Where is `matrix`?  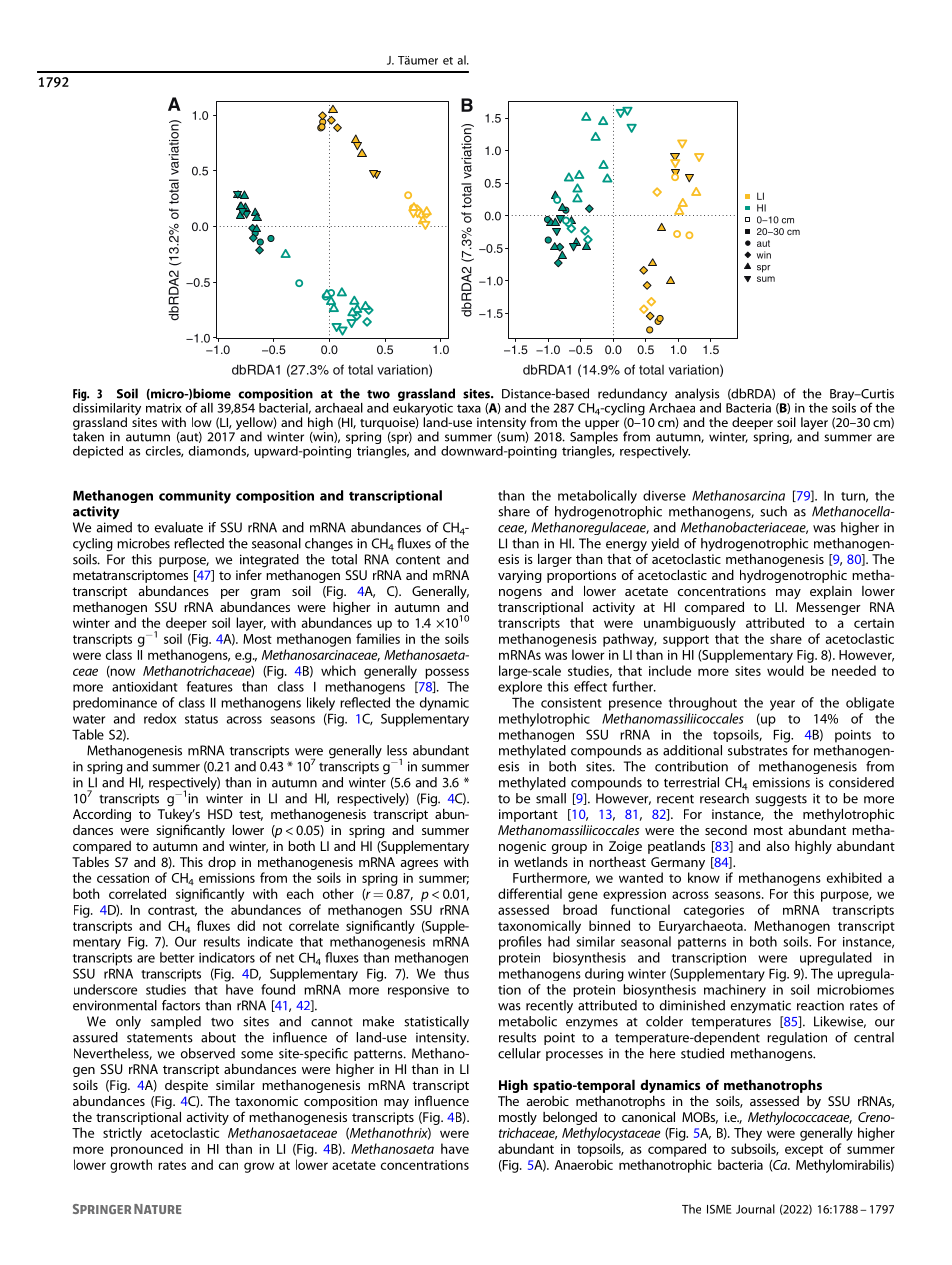 matrix is located at coordinates (164, 408).
